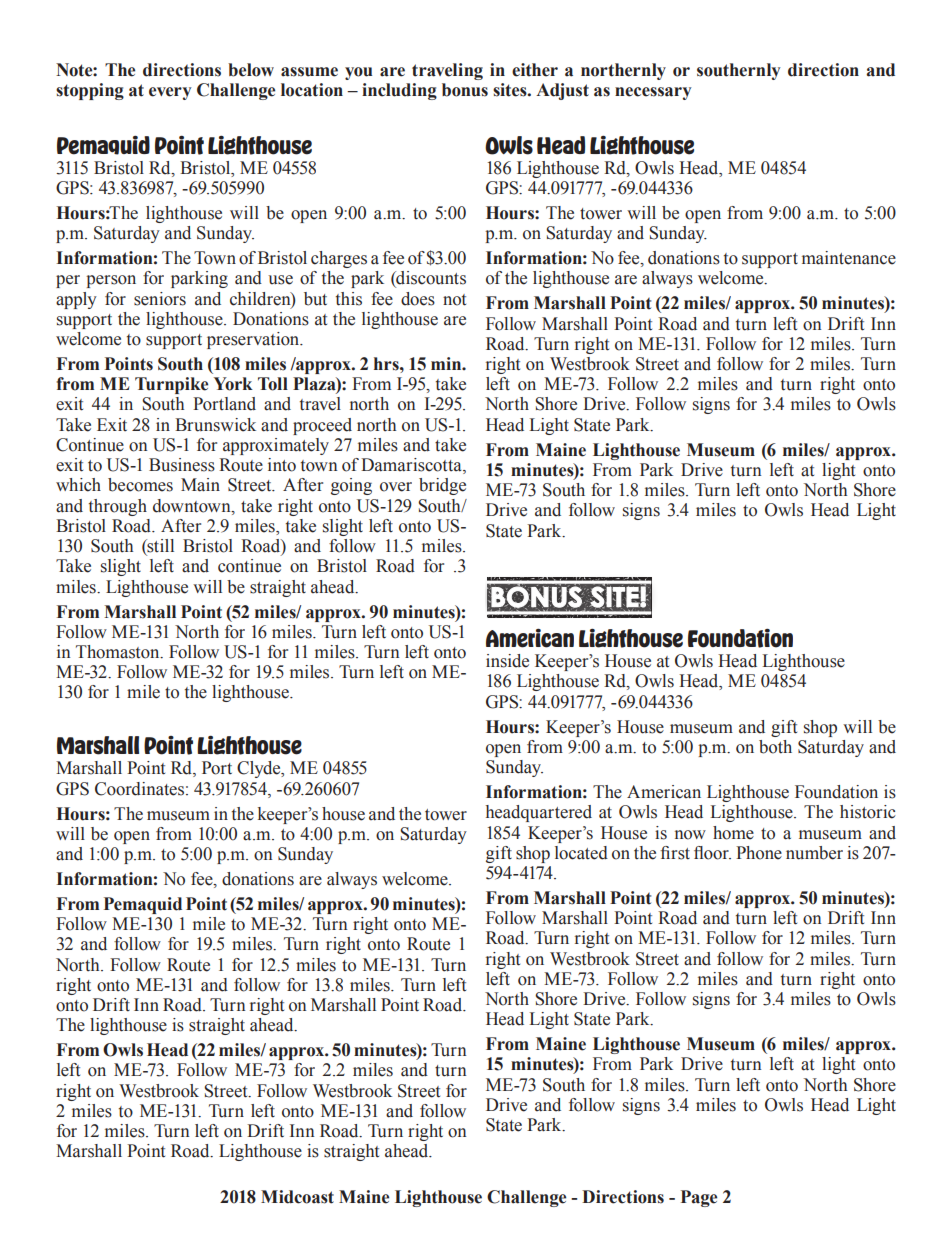 This page has height=1233, width=952. Describe the element at coordinates (733, 833) in the page. I see `home` at that location.
